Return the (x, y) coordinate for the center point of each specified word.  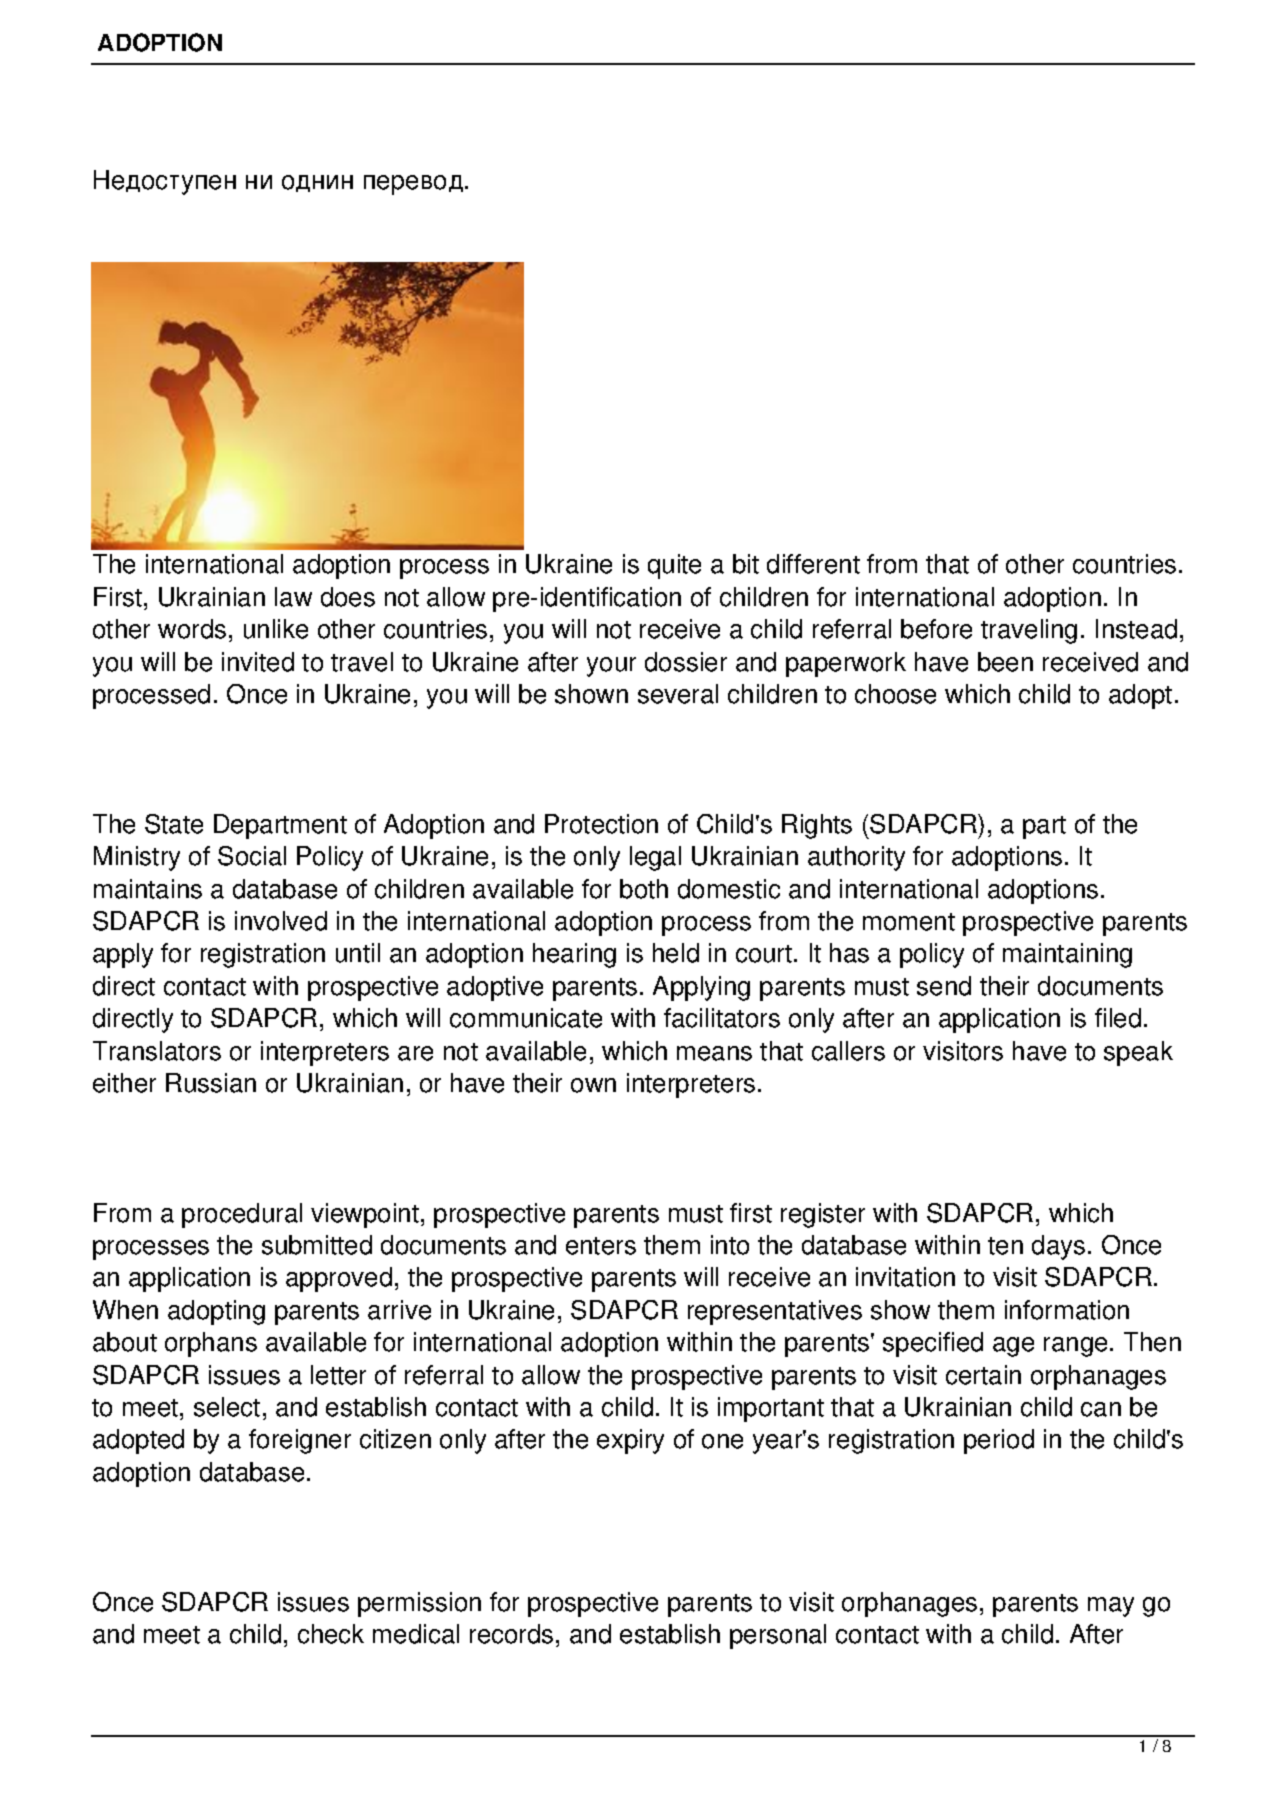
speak (1138, 1053)
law (293, 597)
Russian (211, 1083)
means (714, 1053)
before (936, 629)
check (331, 1634)
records (511, 1634)
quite (674, 566)
